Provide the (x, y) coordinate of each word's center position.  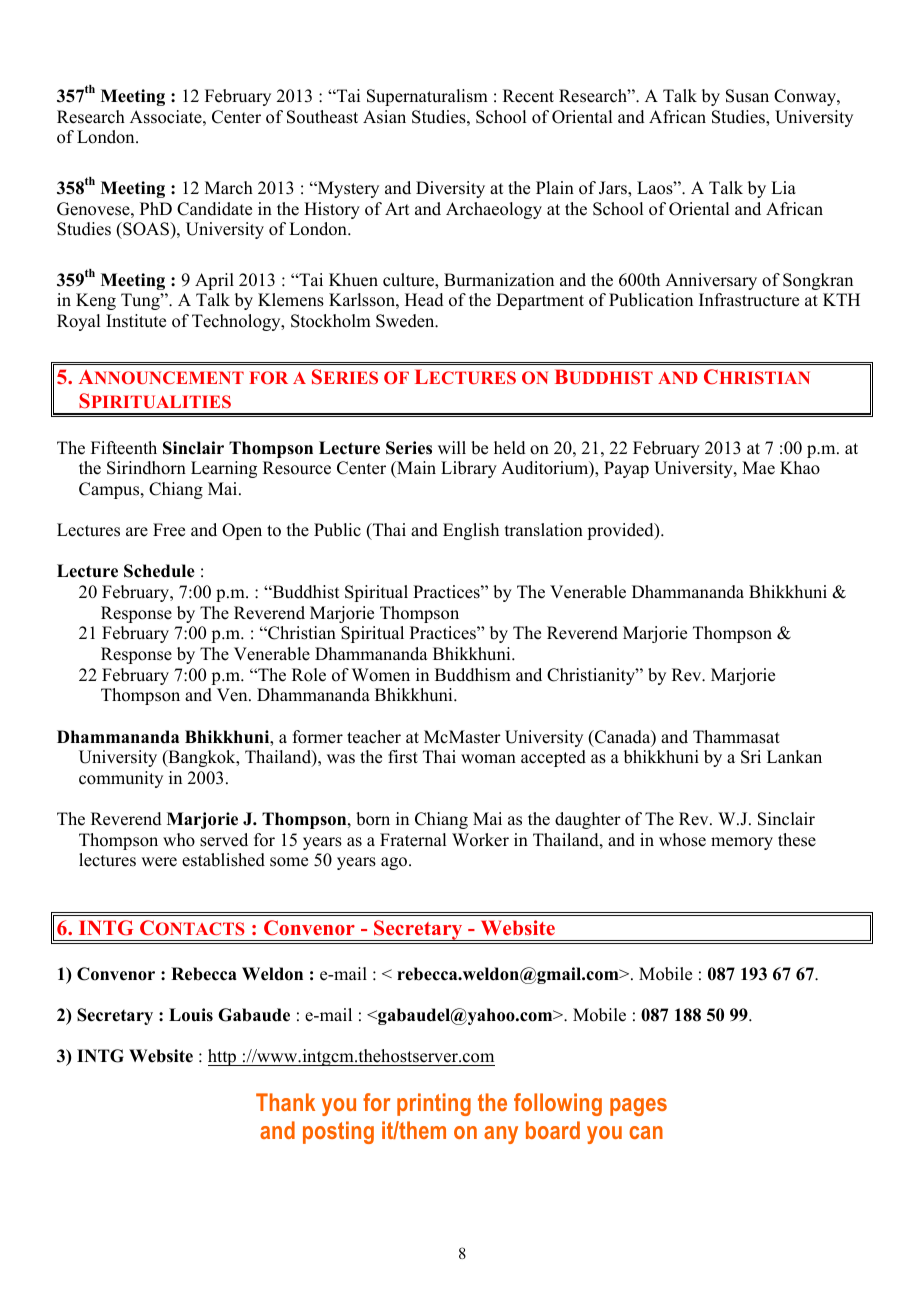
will (452, 447)
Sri (751, 757)
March (229, 188)
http (223, 1057)
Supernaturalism (427, 97)
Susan (747, 96)
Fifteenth (124, 448)
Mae (758, 468)
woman (488, 759)
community (121, 779)
